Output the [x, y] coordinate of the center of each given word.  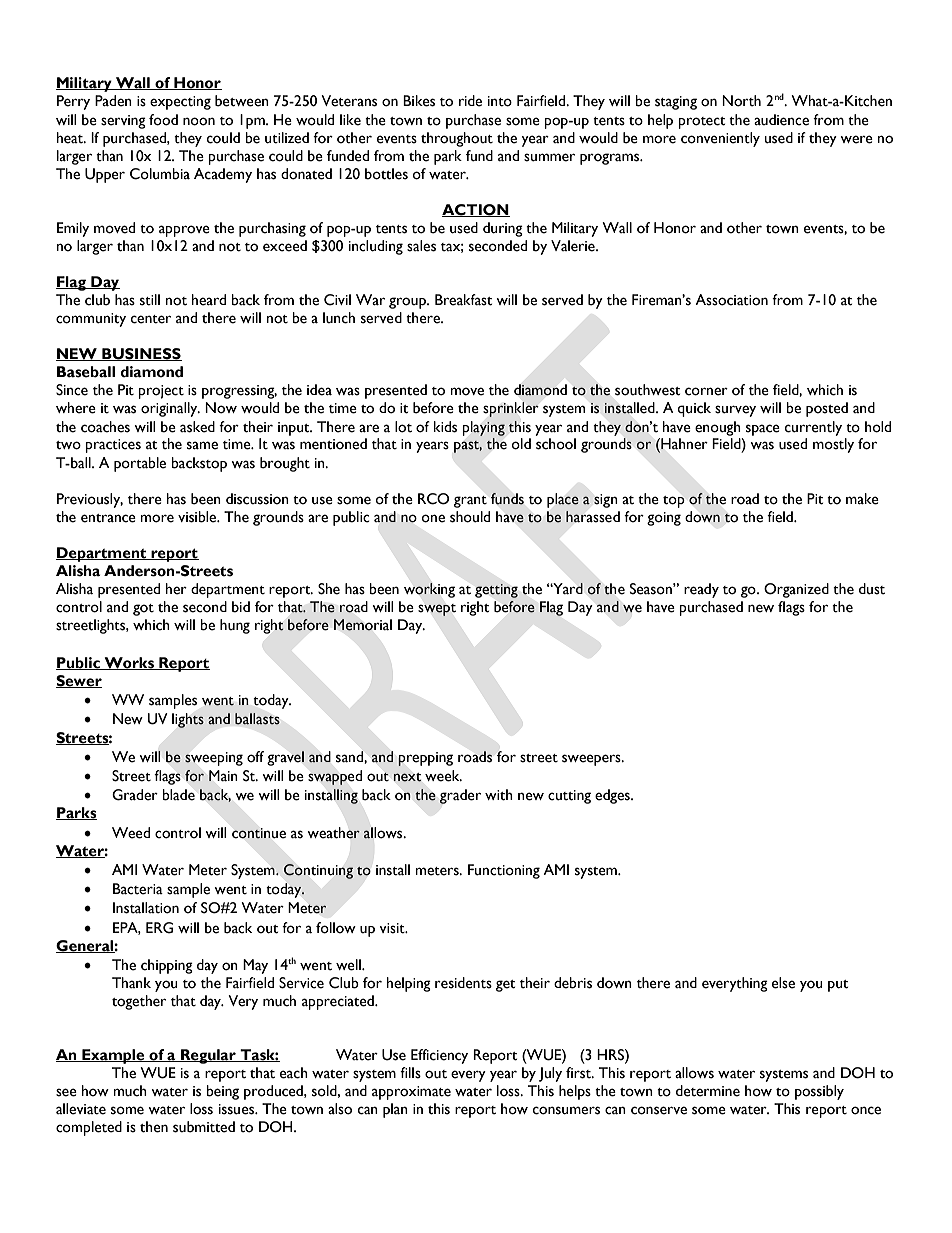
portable [140, 464]
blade [178, 795]
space [763, 430]
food [163, 120]
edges [613, 796]
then [154, 1127]
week [443, 776]
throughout [457, 139]
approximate [411, 1093]
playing [484, 428]
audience [781, 120]
